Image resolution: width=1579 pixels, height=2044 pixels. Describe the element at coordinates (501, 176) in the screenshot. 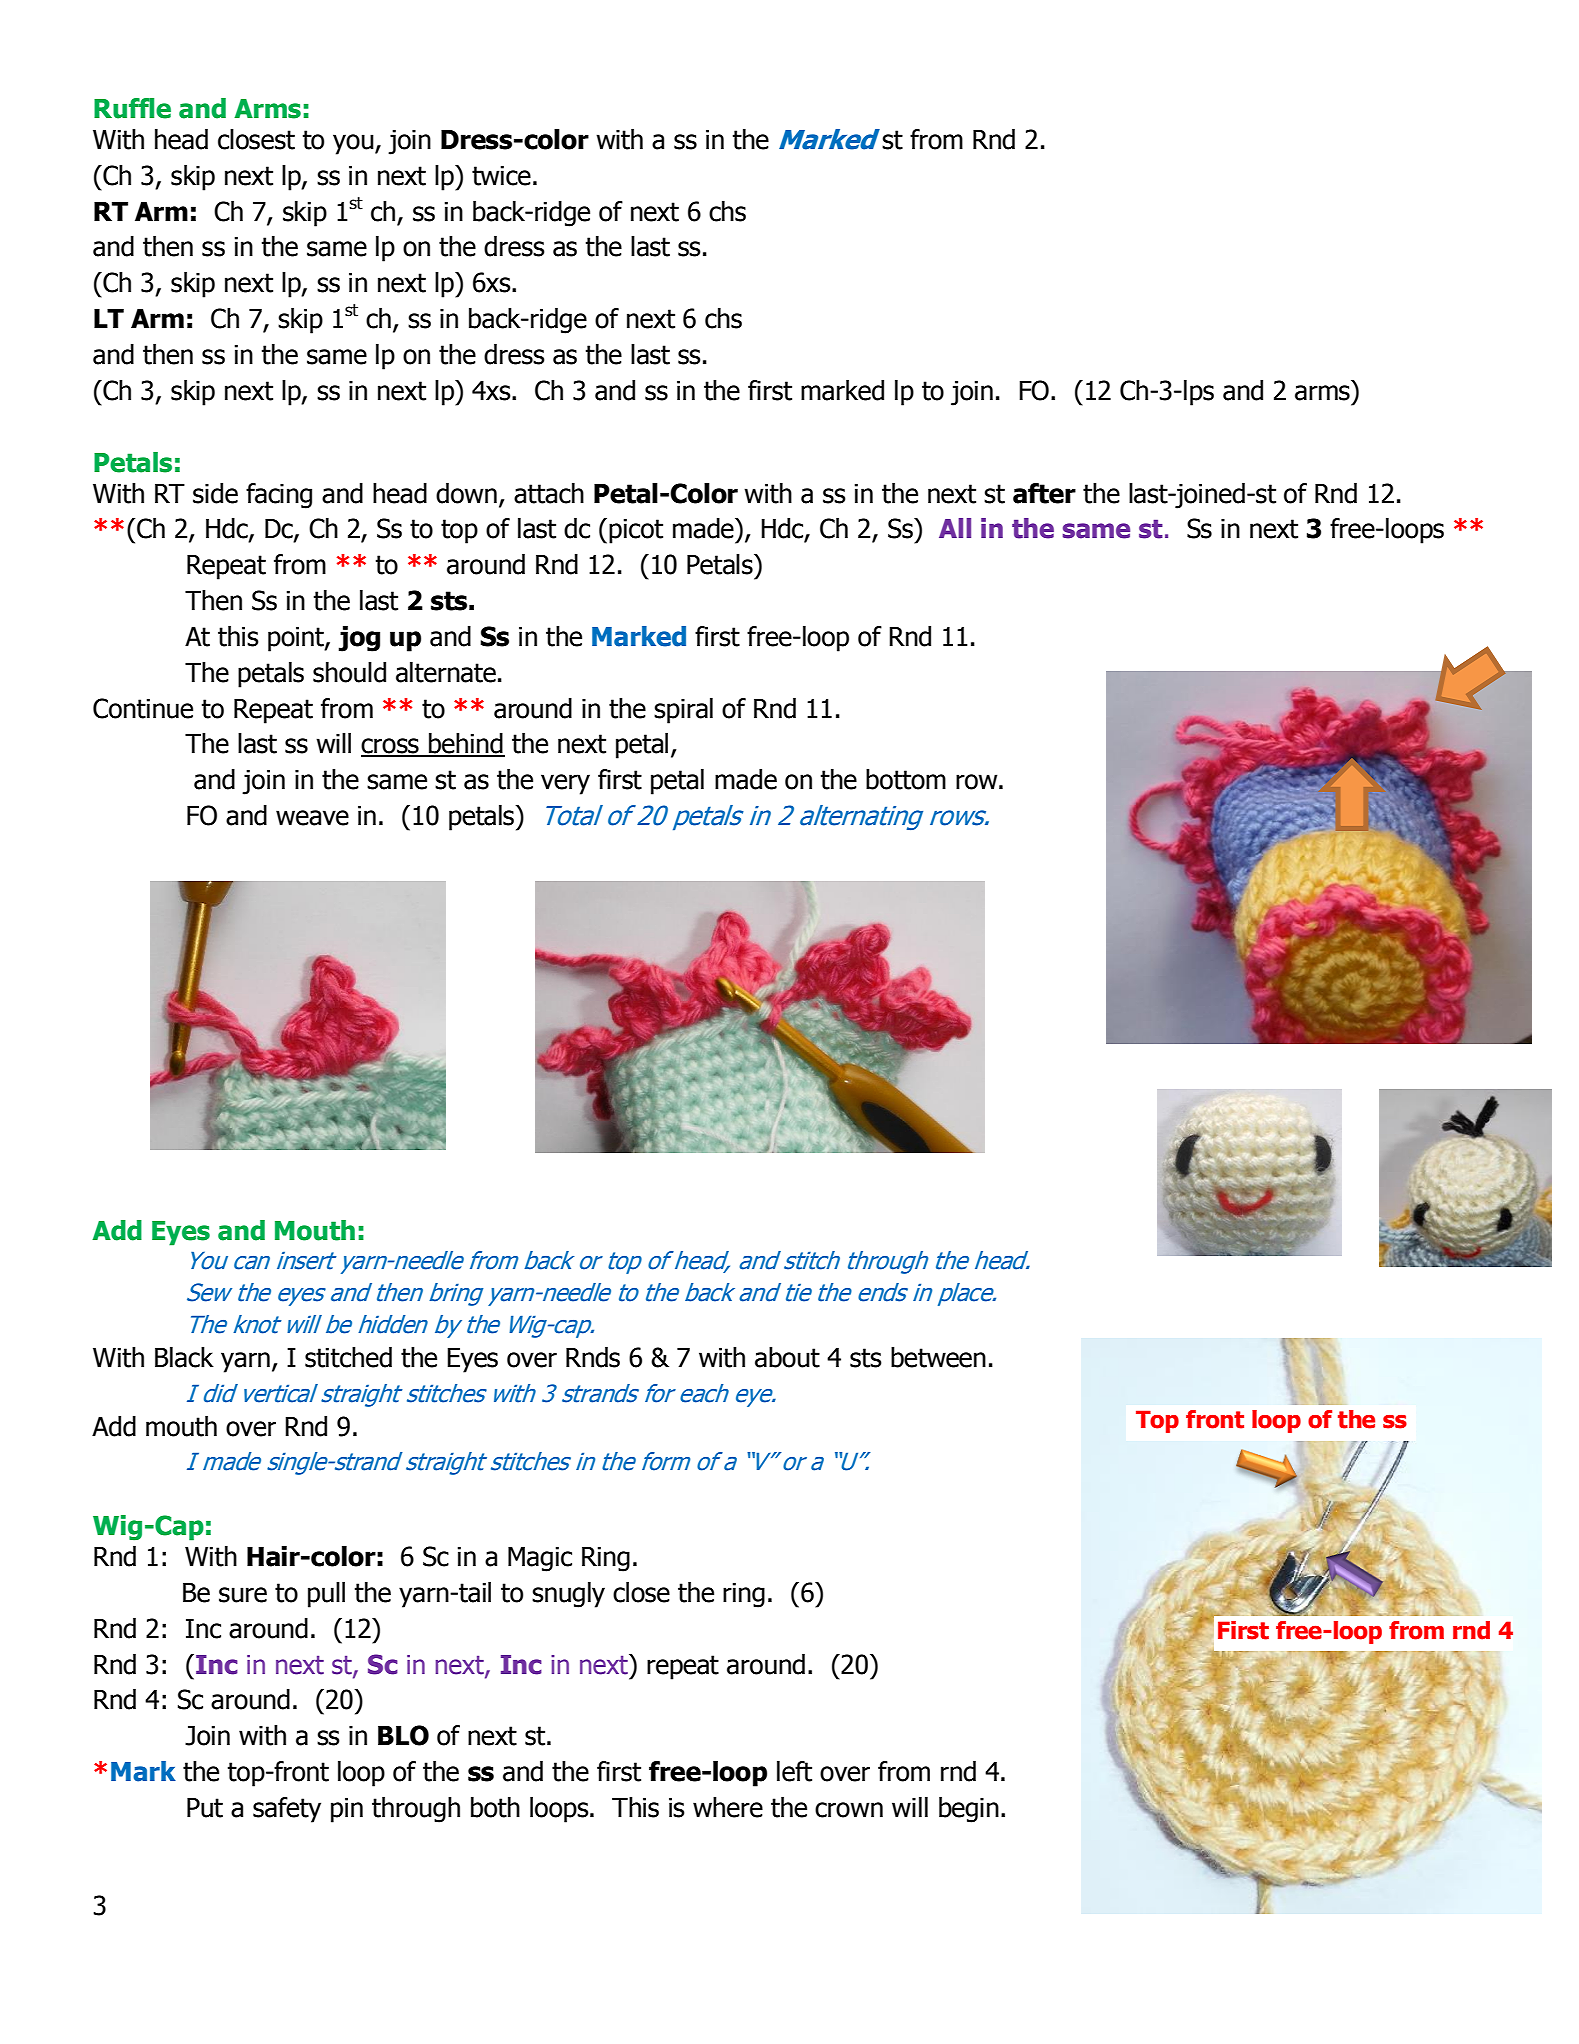

I see `twice` at that location.
